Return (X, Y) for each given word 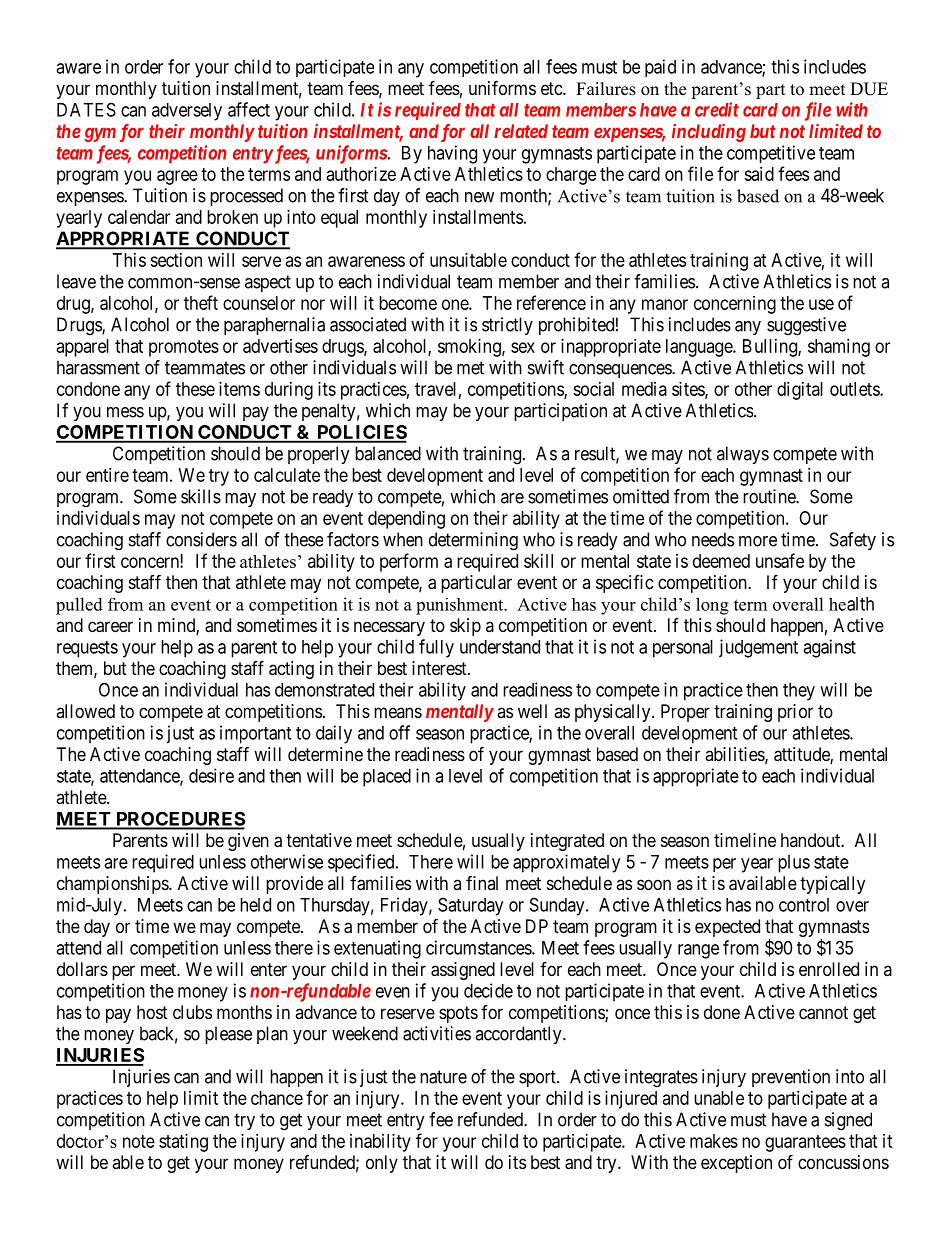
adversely (187, 112)
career (110, 627)
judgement (758, 648)
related (521, 131)
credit (717, 109)
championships (113, 885)
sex (523, 347)
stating (183, 1143)
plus (794, 864)
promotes (184, 348)
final (482, 883)
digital (800, 391)
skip (465, 627)
